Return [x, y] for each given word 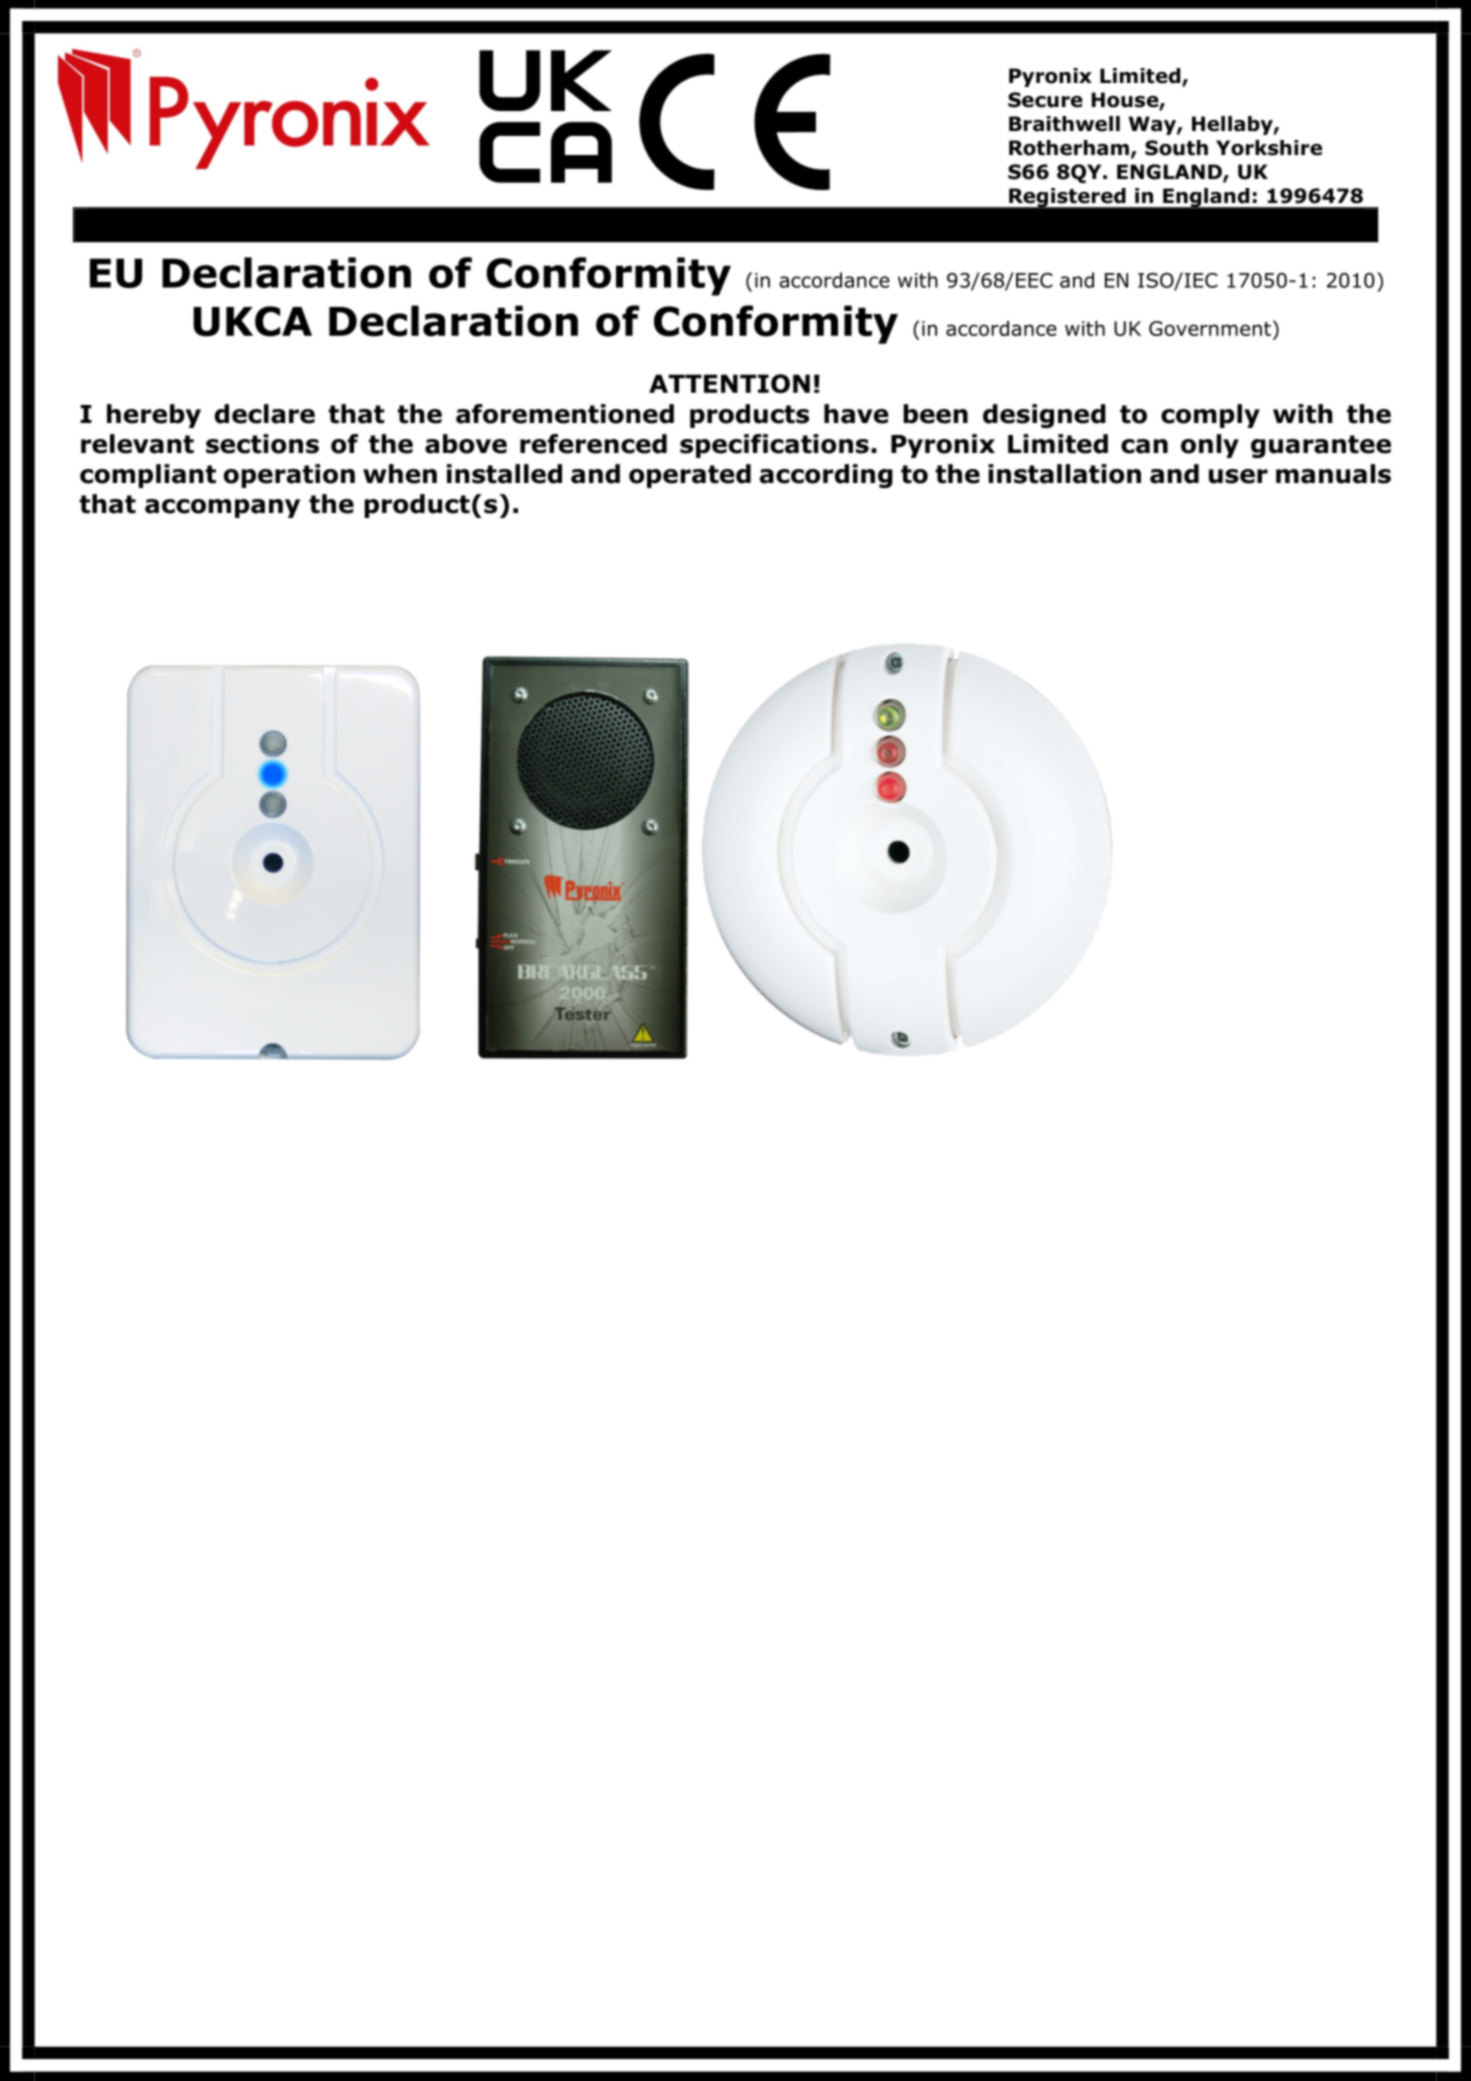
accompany [222, 508]
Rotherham [1069, 148]
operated [690, 476]
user [1238, 476]
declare [265, 414]
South [1176, 148]
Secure [1045, 100]
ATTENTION [729, 383]
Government [1210, 328]
